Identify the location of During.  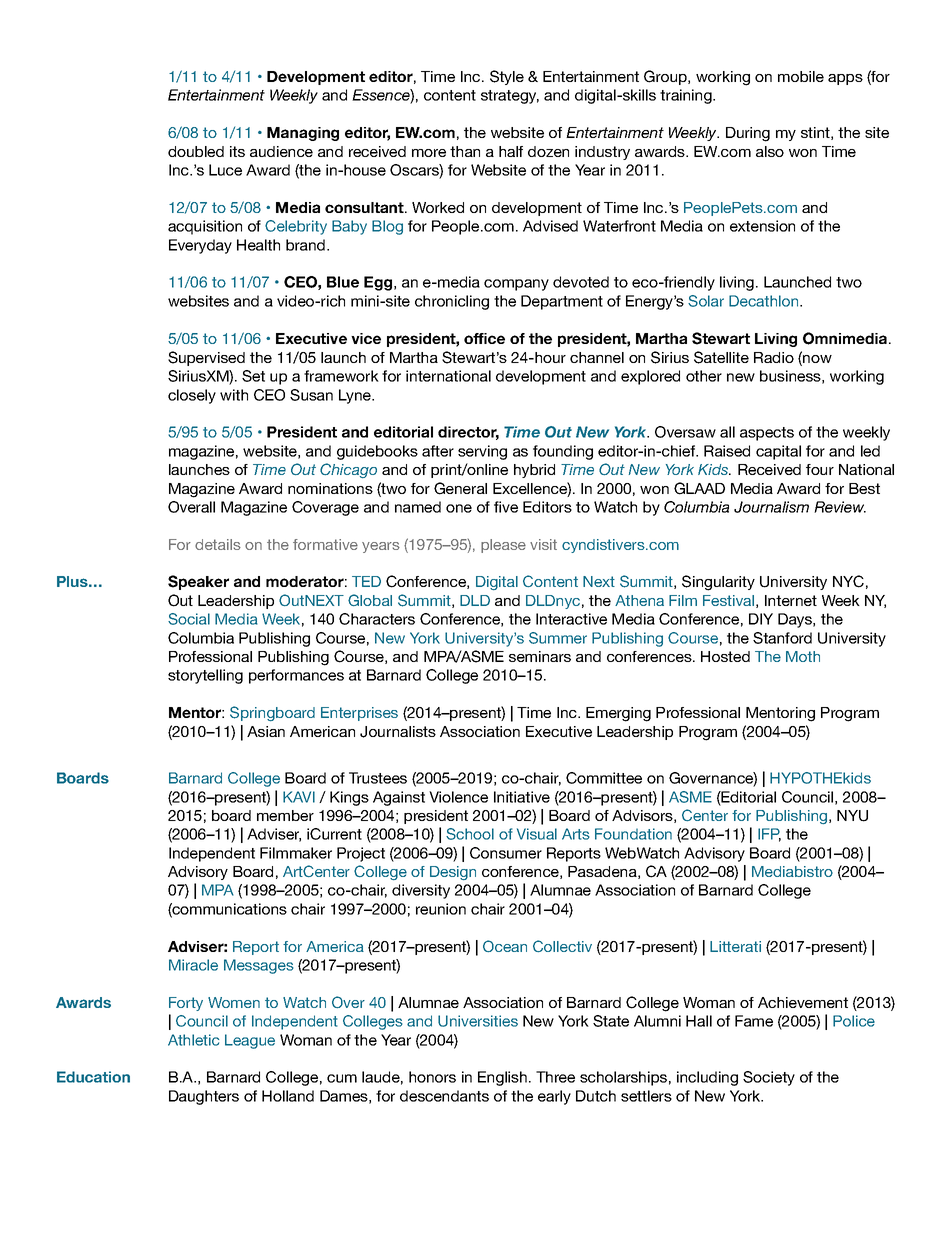
(748, 134).
